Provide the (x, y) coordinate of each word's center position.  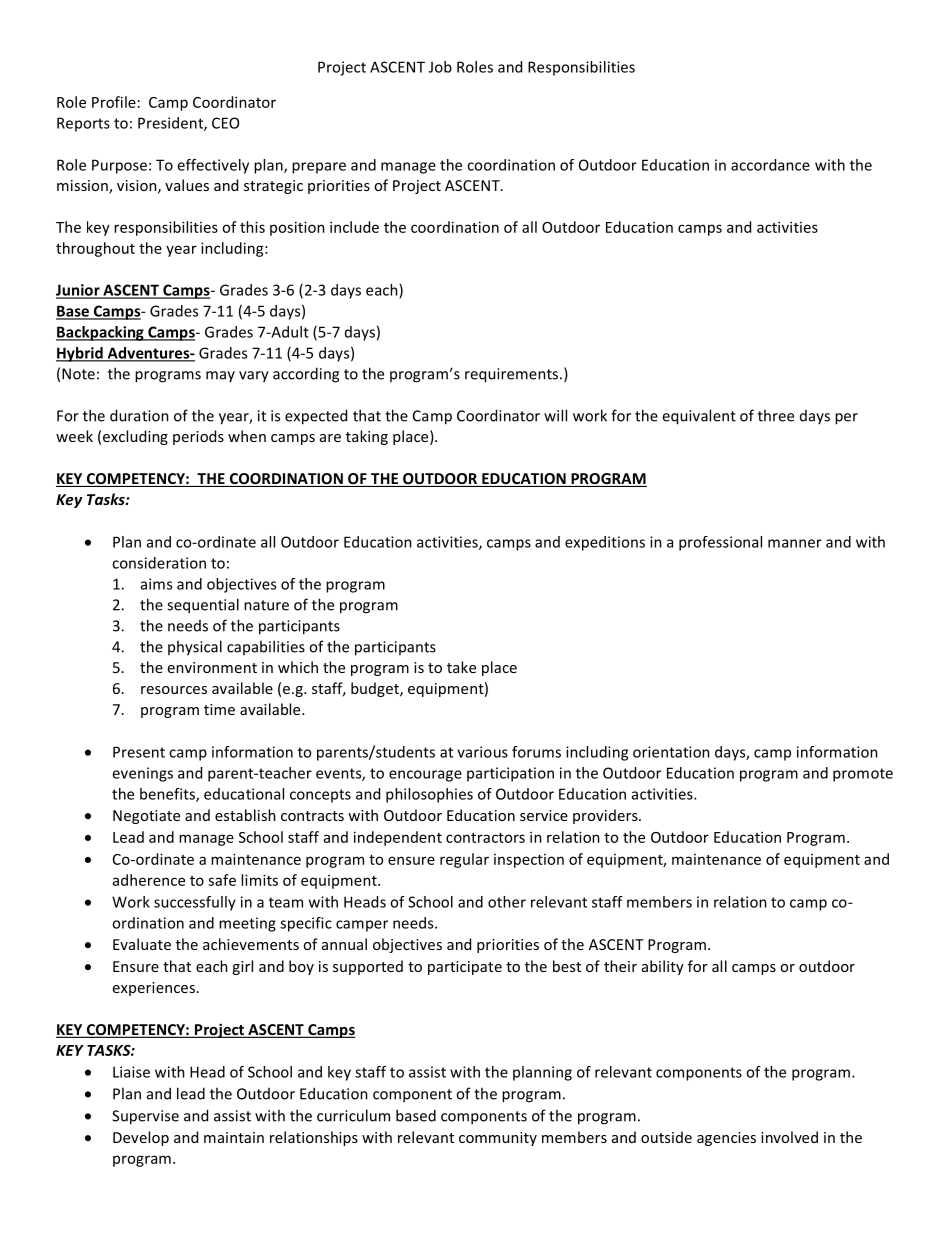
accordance (770, 165)
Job (440, 67)
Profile (114, 102)
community (498, 1139)
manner (795, 543)
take (461, 667)
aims (156, 584)
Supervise (145, 1117)
